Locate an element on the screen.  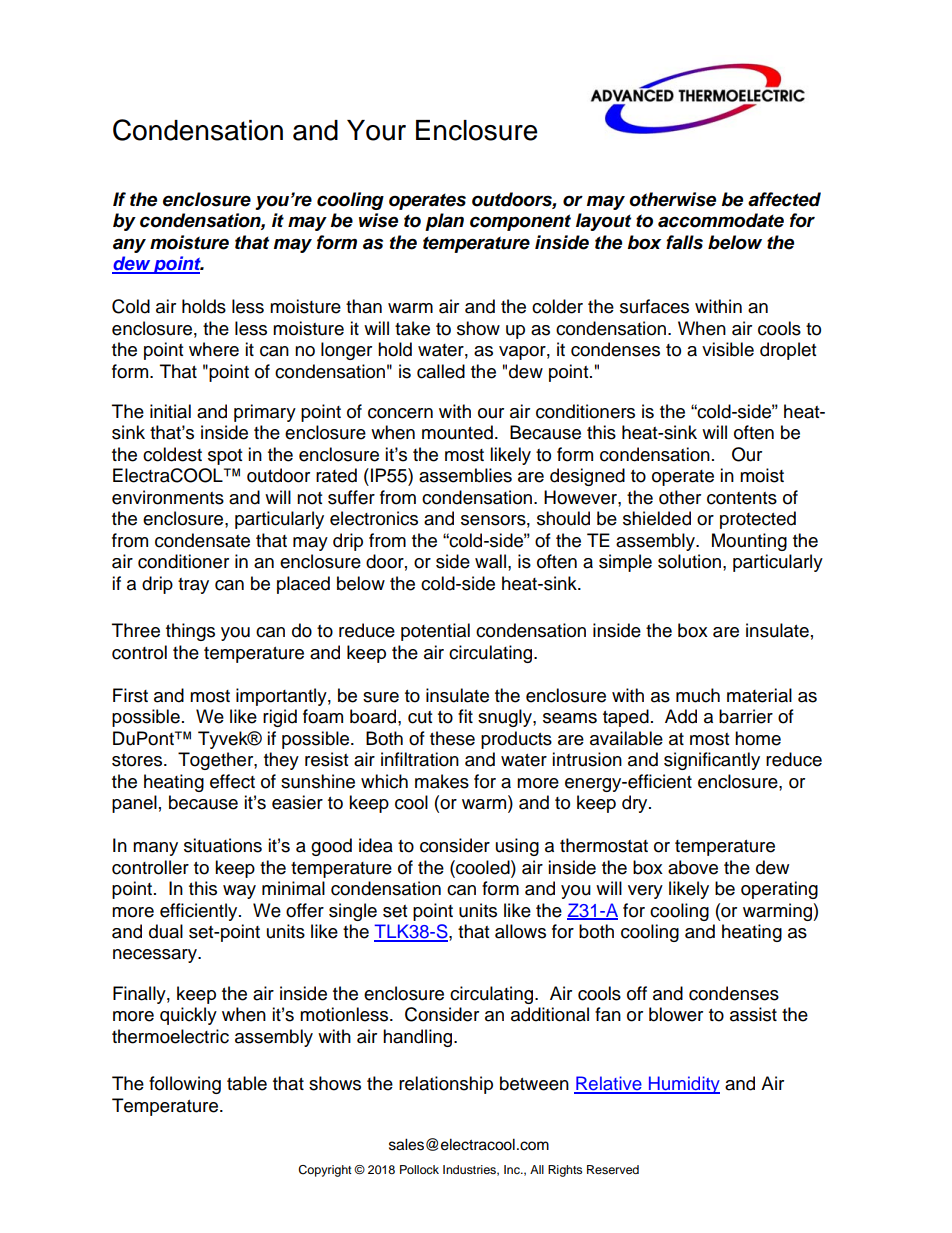
way is located at coordinates (239, 892).
